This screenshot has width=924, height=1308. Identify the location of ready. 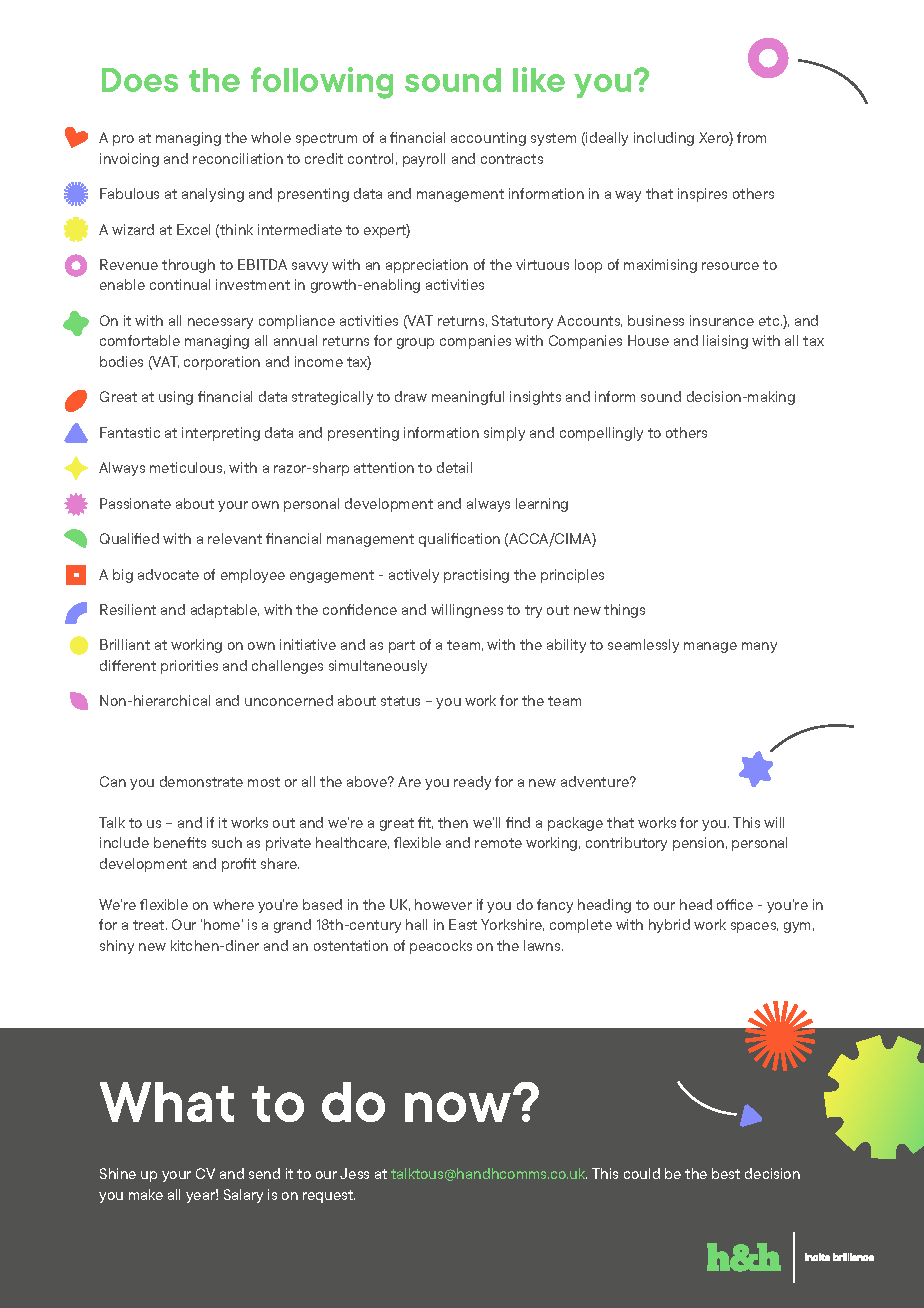
(472, 783).
